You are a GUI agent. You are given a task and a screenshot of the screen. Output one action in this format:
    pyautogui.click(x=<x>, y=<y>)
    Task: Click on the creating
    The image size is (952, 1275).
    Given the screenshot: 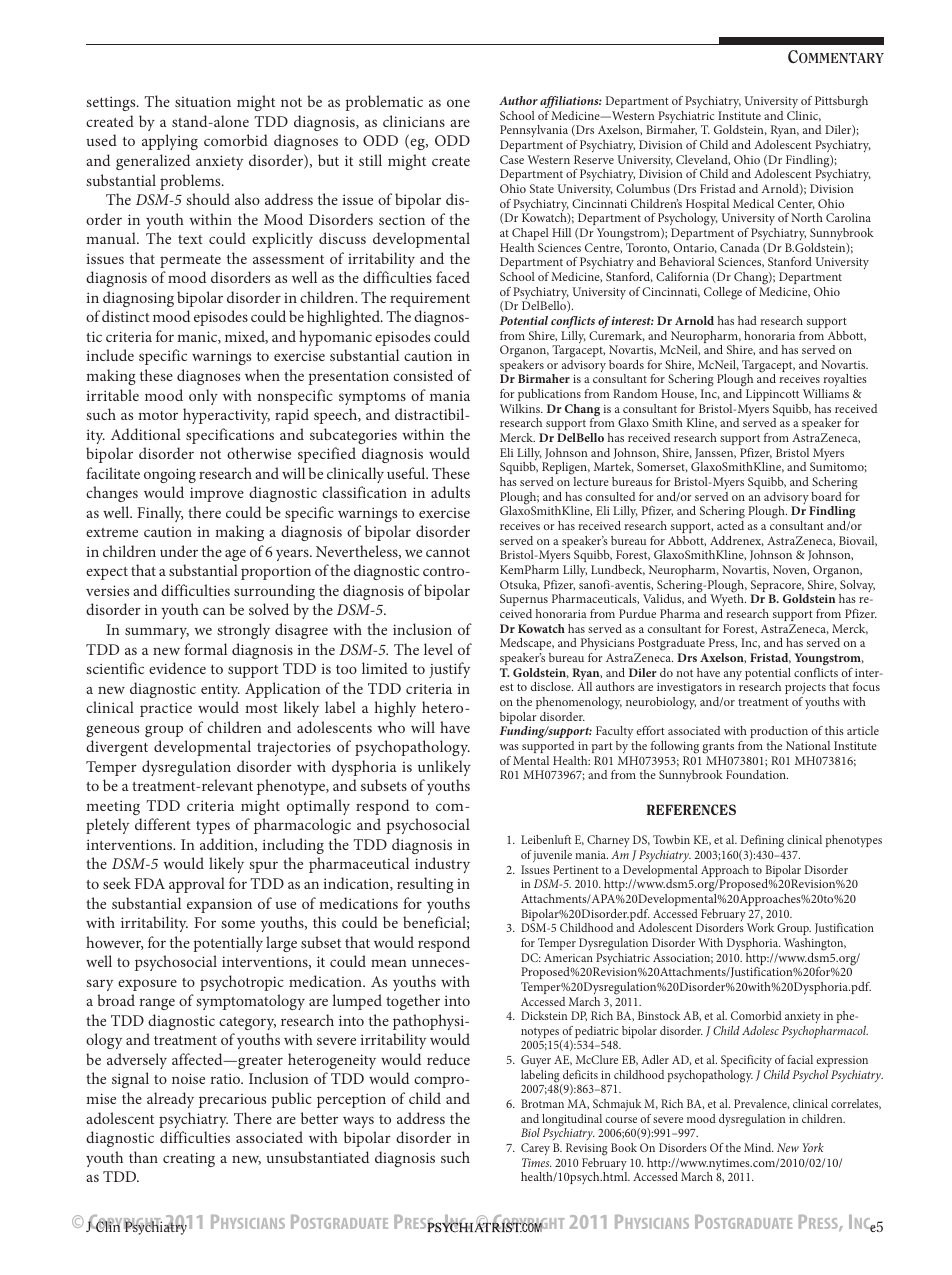 What is the action you would take?
    pyautogui.click(x=189, y=1159)
